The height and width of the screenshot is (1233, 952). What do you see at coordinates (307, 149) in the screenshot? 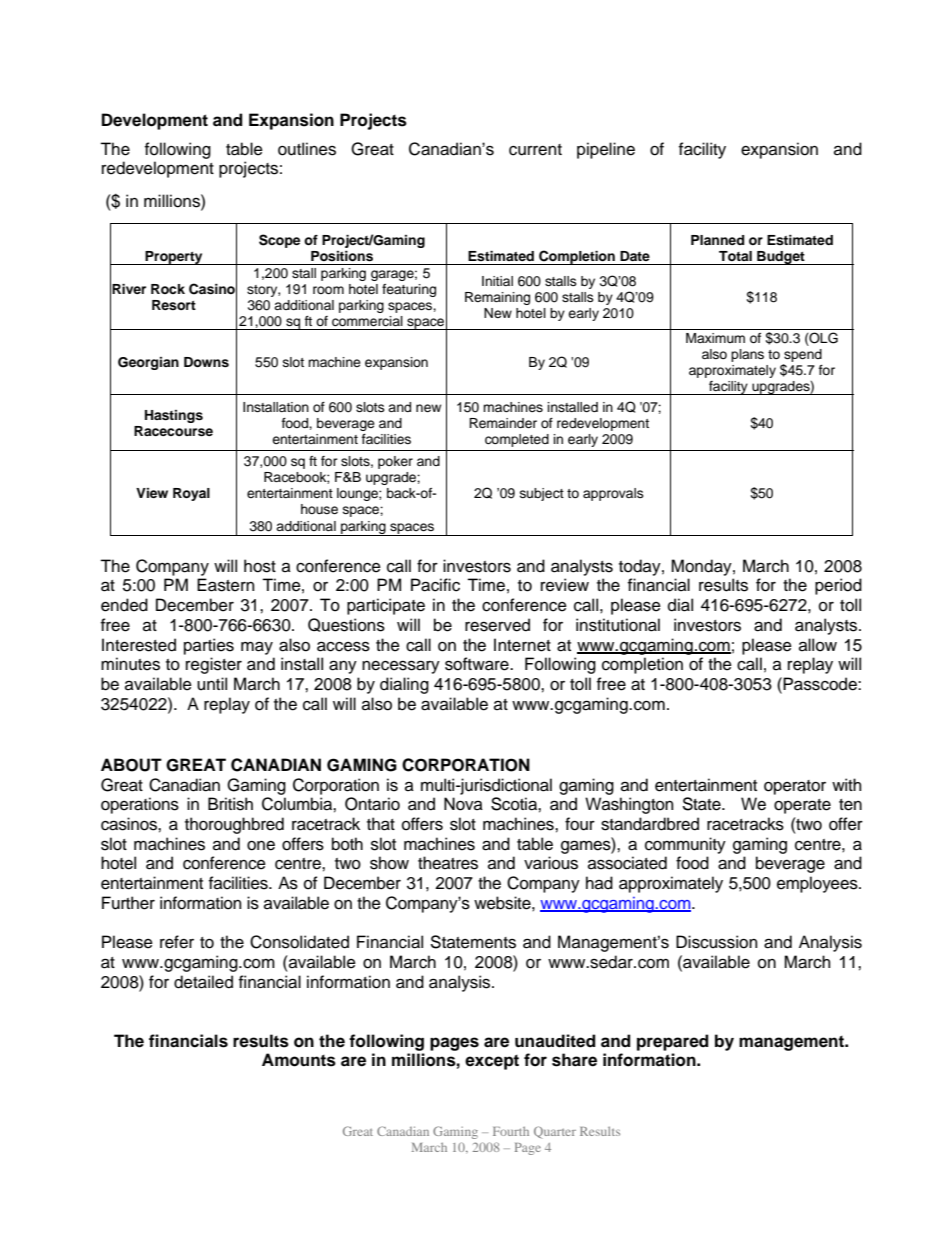
I see `outlines` at bounding box center [307, 149].
